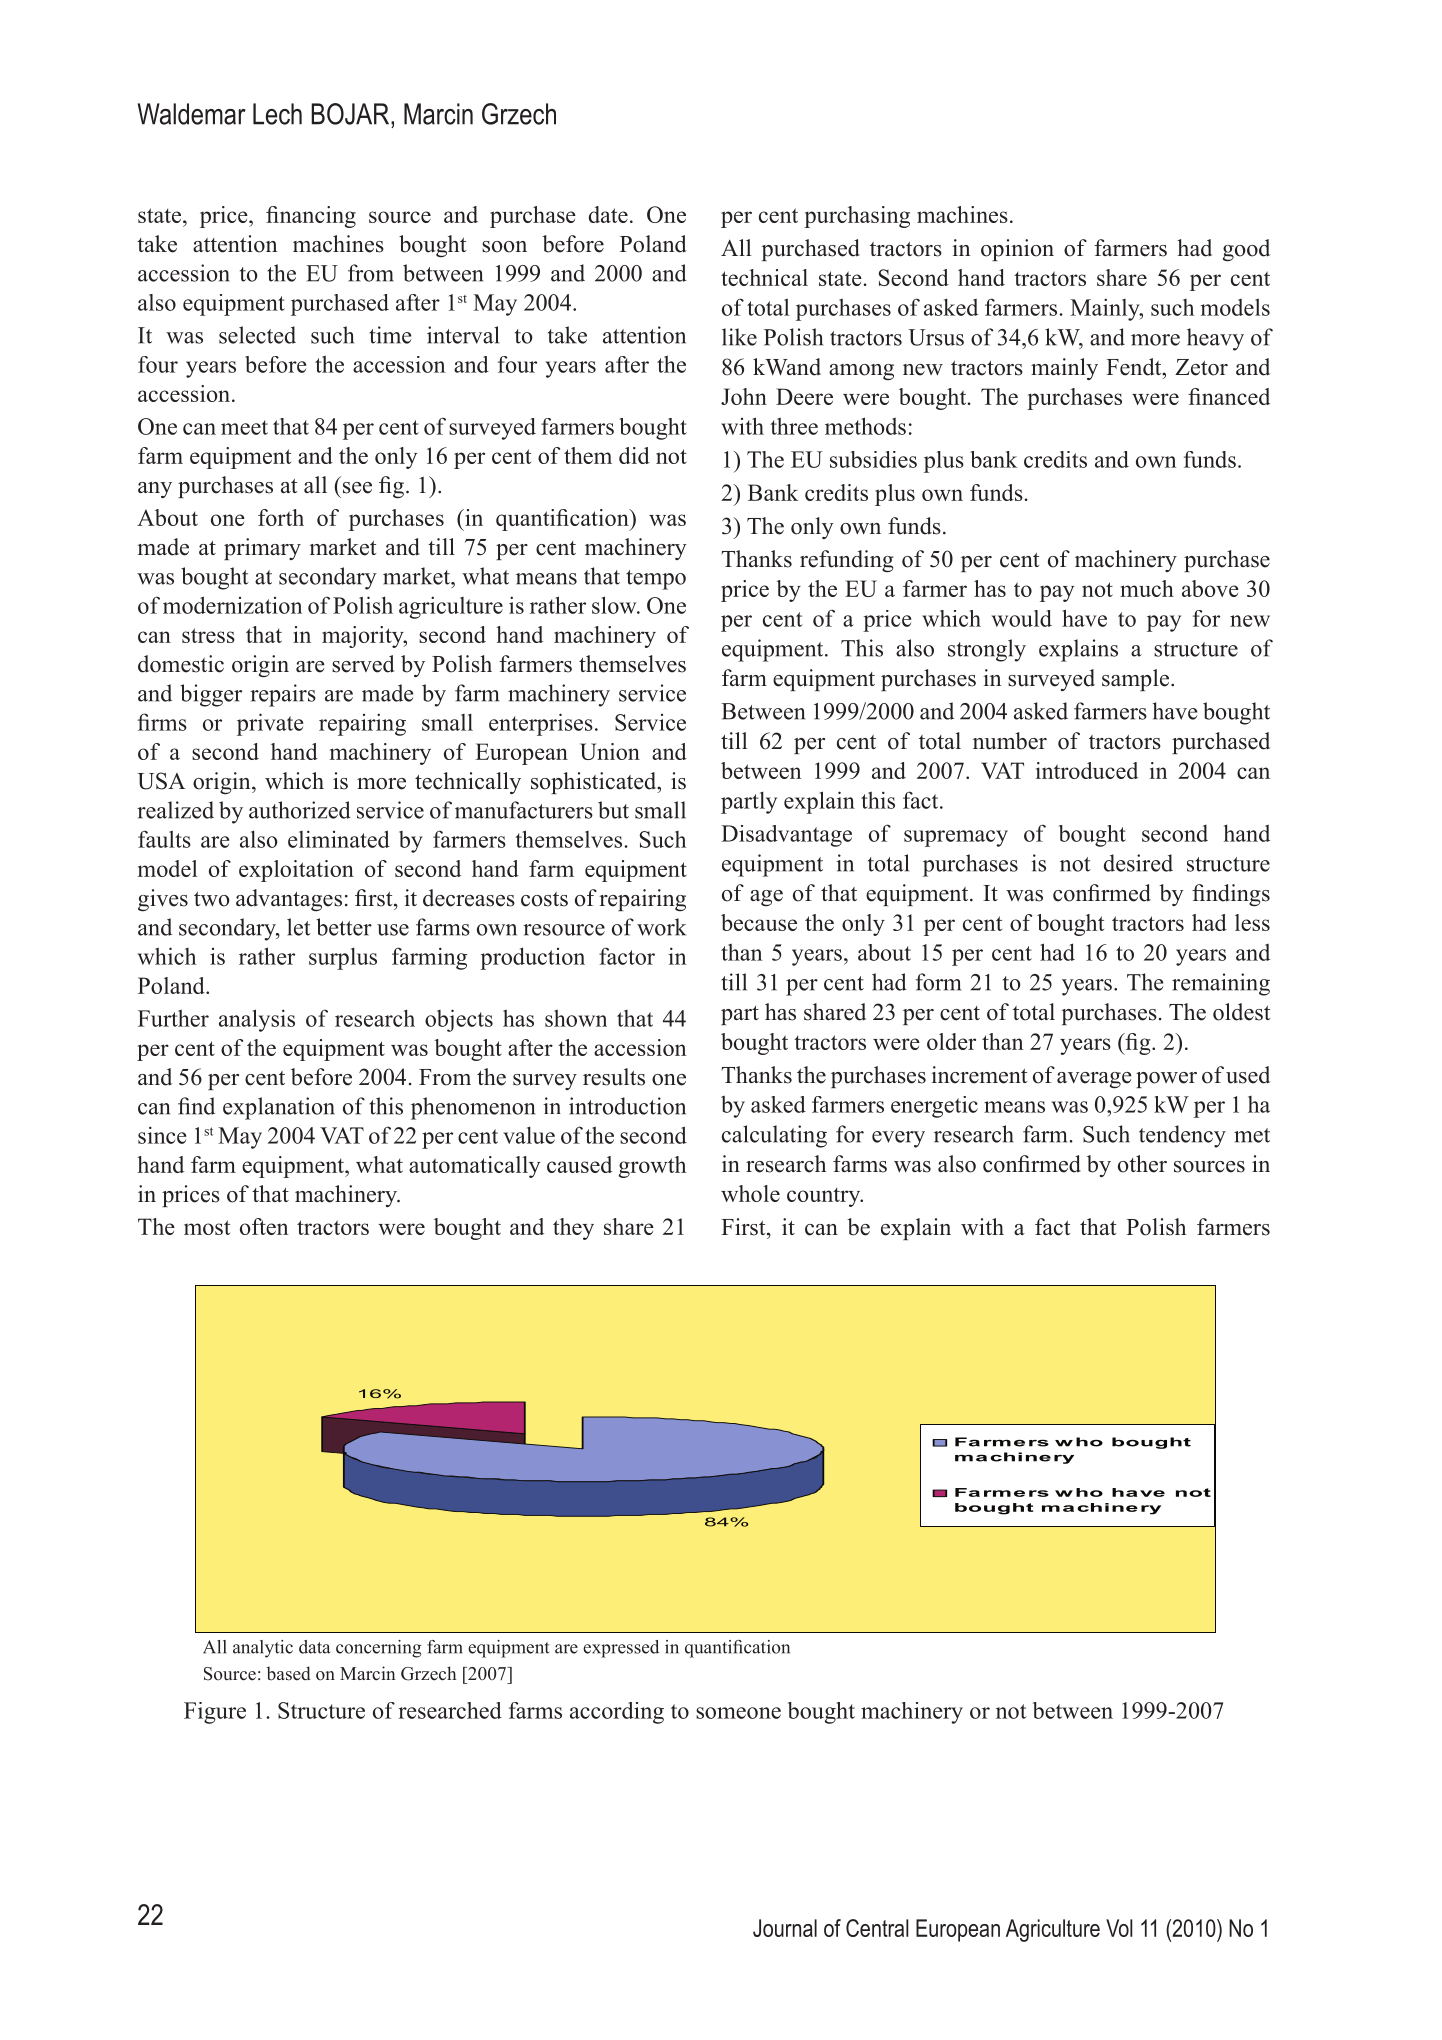 This screenshot has height=2040, width=1442. What do you see at coordinates (1017, 250) in the screenshot?
I see `opinion` at bounding box center [1017, 250].
